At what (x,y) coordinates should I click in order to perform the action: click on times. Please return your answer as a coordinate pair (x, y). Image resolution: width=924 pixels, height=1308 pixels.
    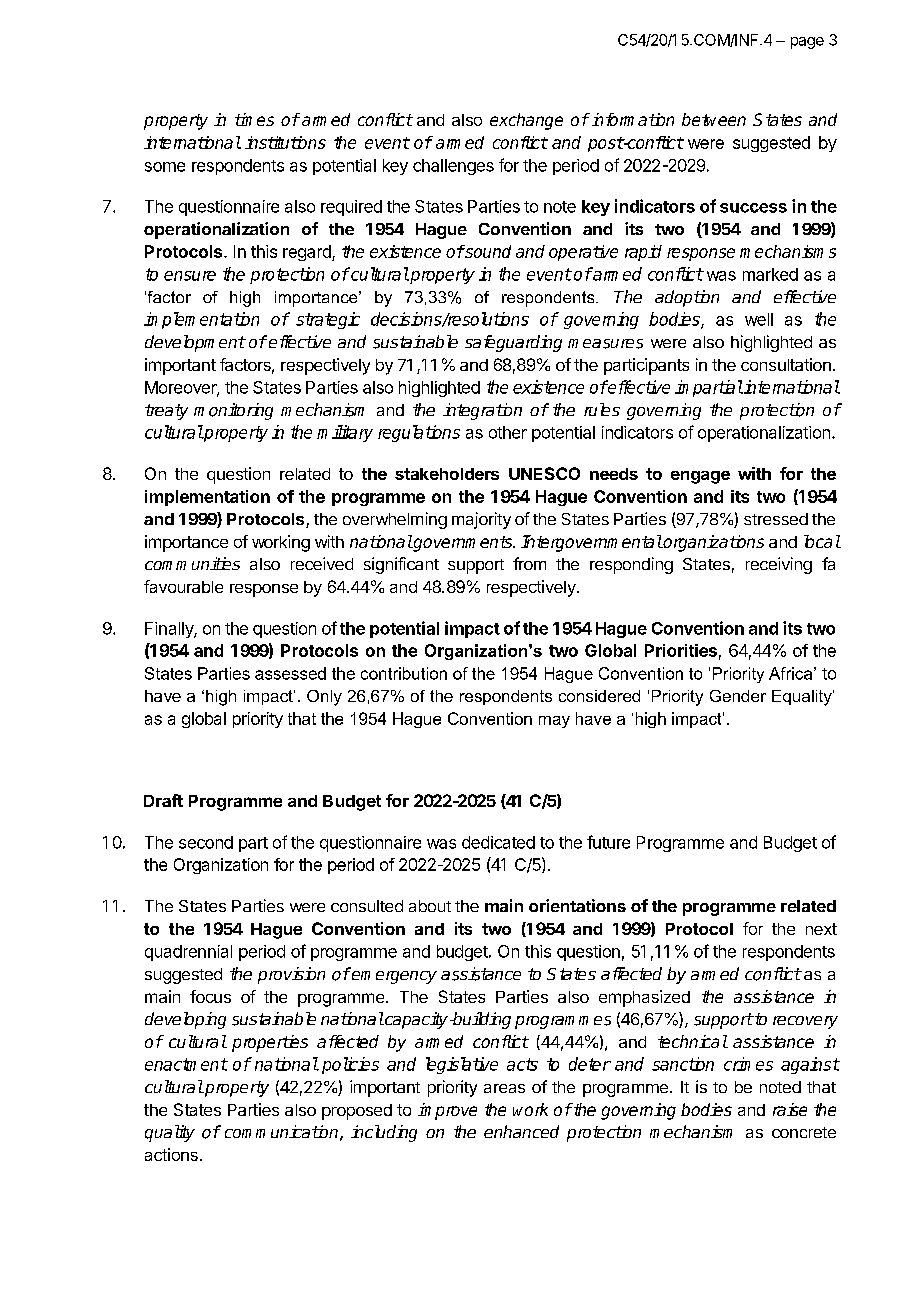
    Looking at the image, I should click on (254, 119).
